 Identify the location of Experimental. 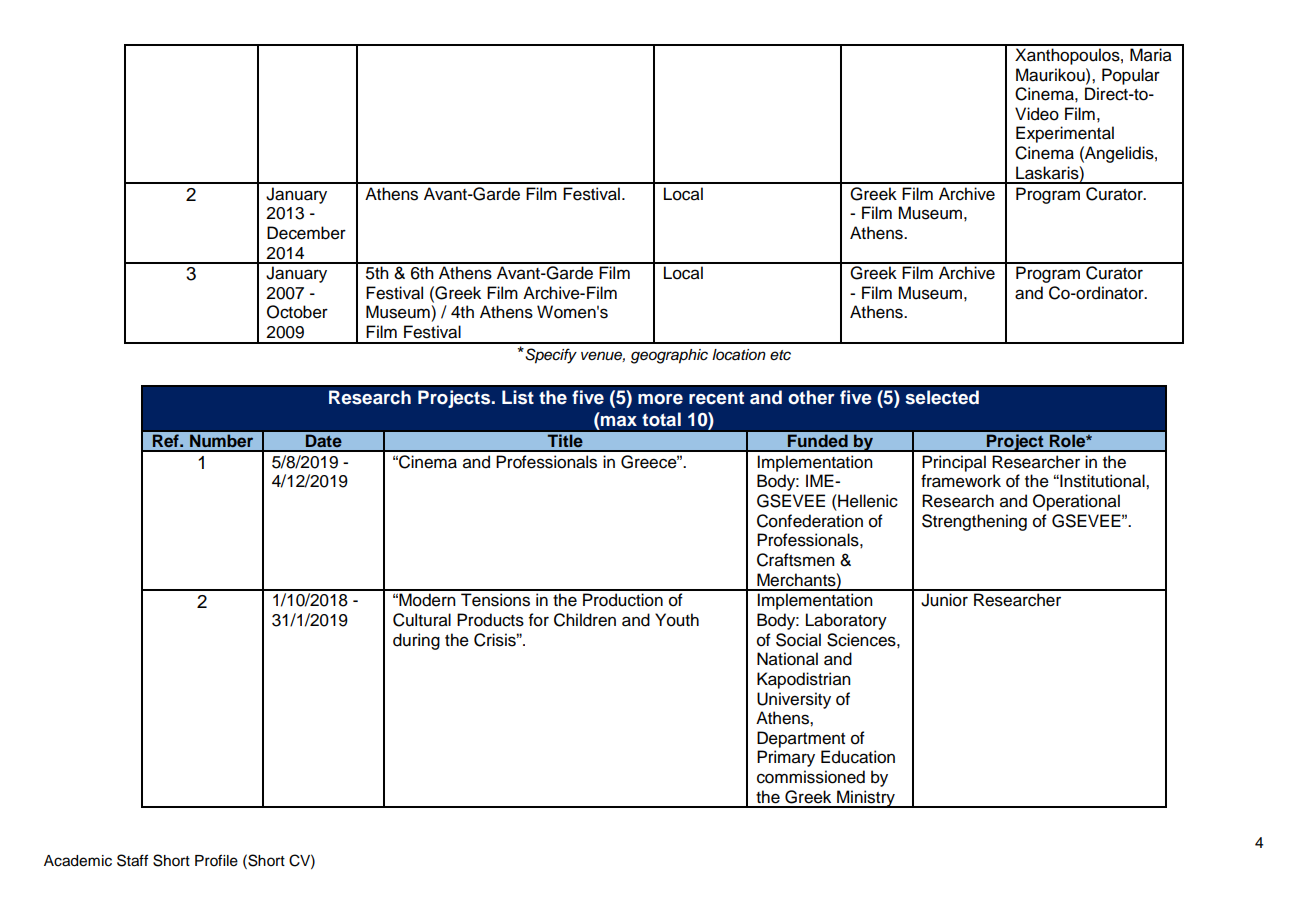
(1065, 134).
